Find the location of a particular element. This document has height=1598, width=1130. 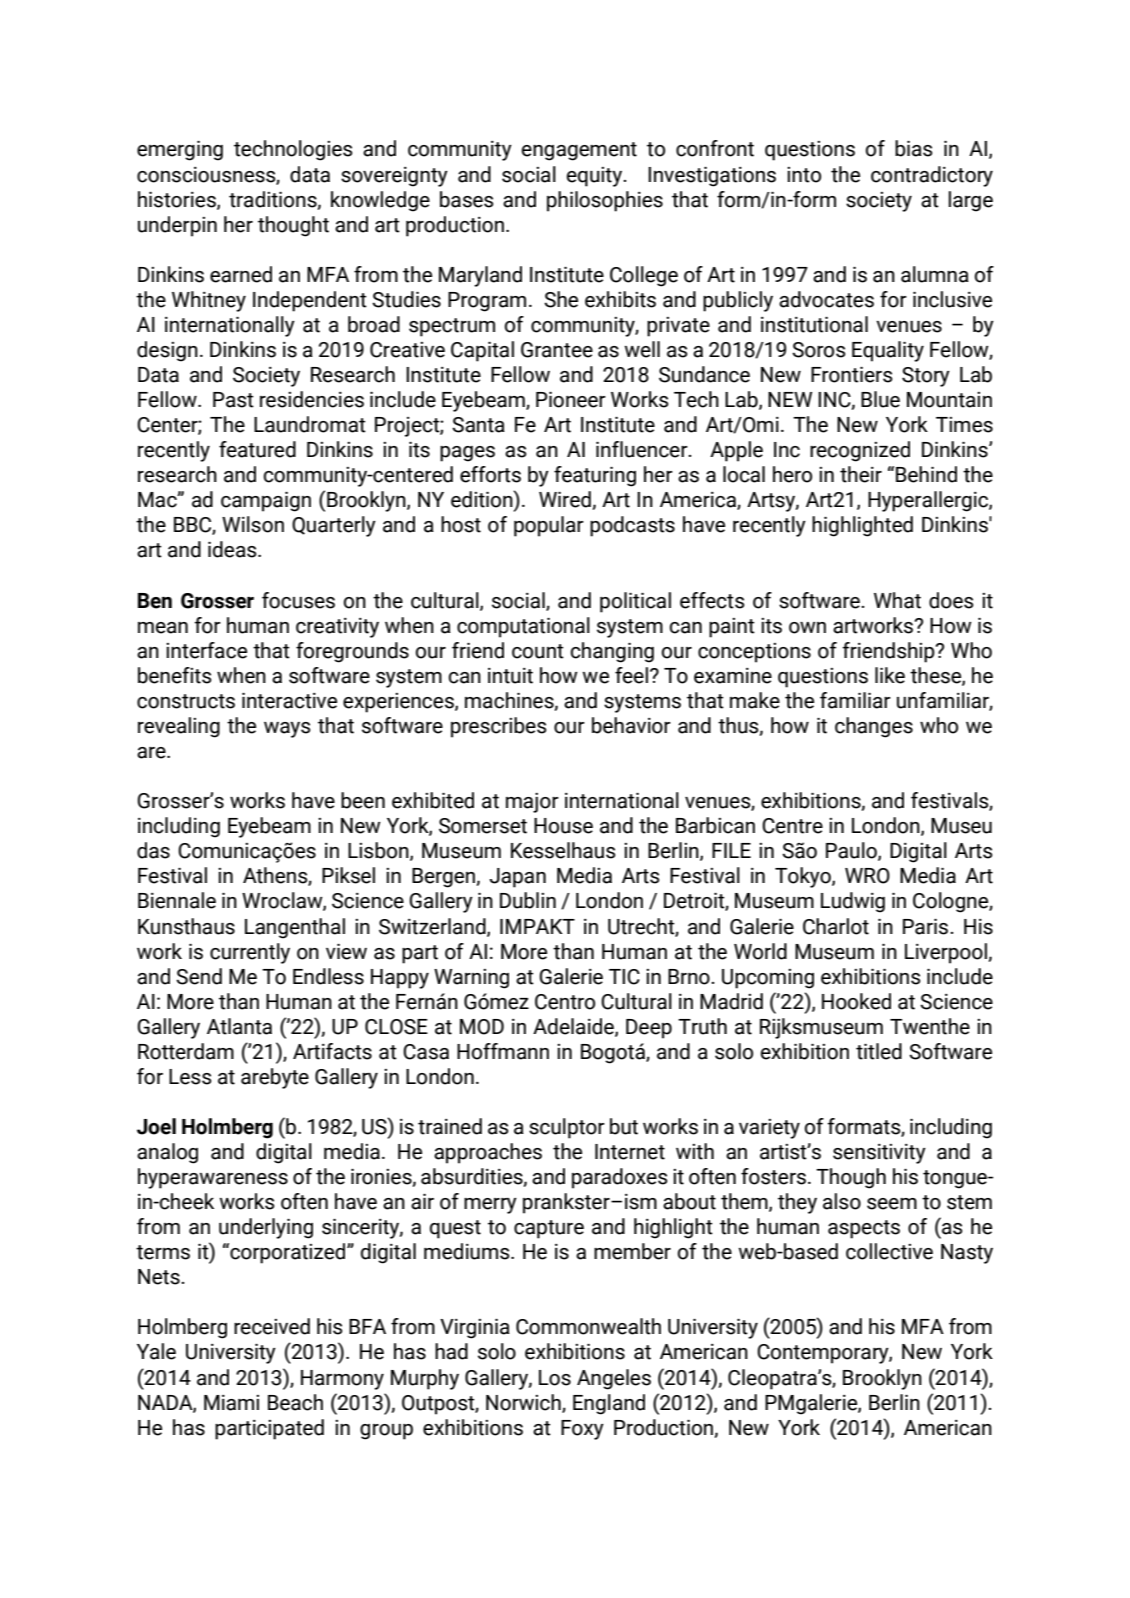

Hooked is located at coordinates (856, 1001).
